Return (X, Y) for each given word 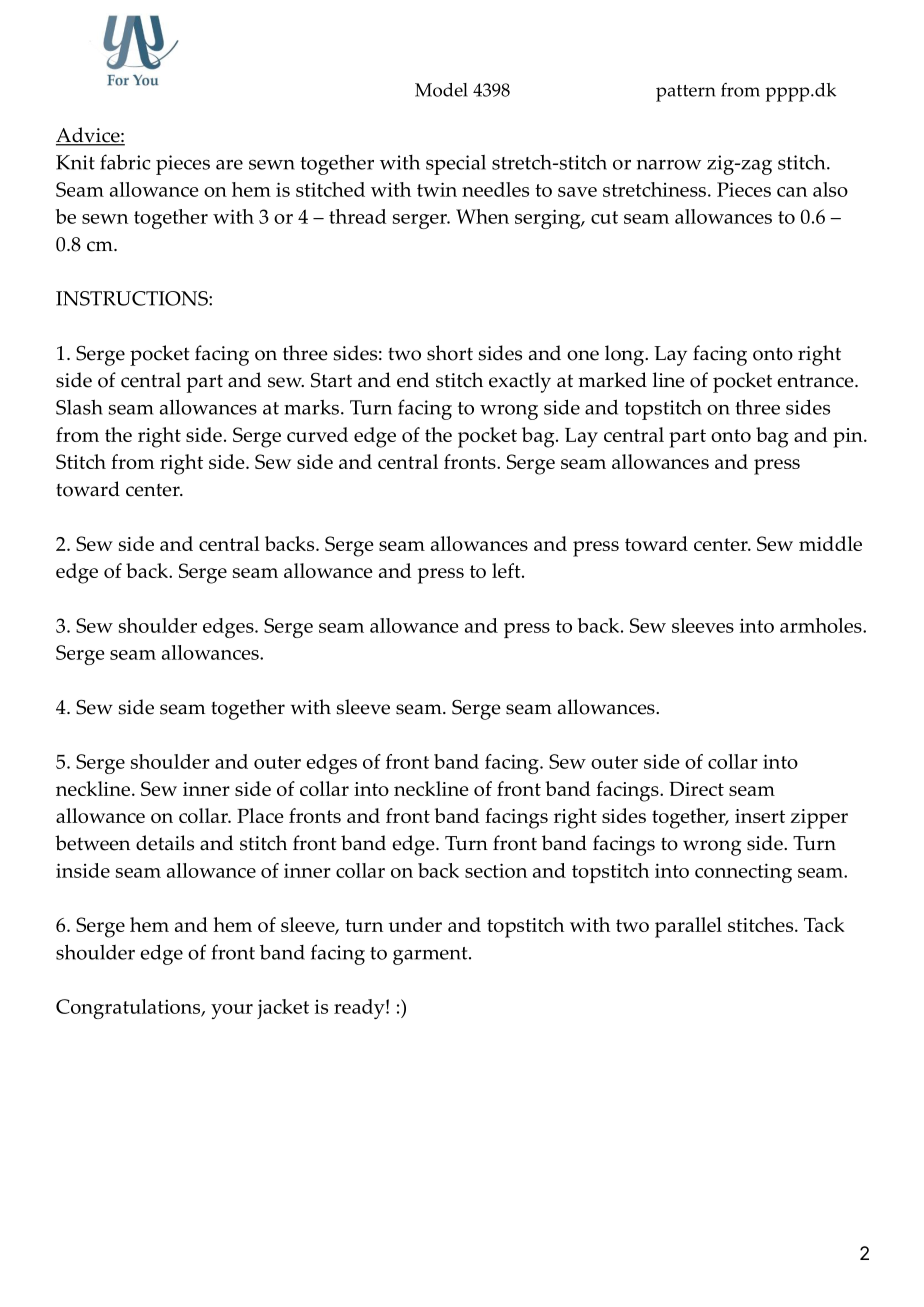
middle (830, 543)
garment (431, 956)
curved (317, 434)
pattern (686, 93)
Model (441, 90)
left (507, 570)
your (232, 1011)
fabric (125, 162)
